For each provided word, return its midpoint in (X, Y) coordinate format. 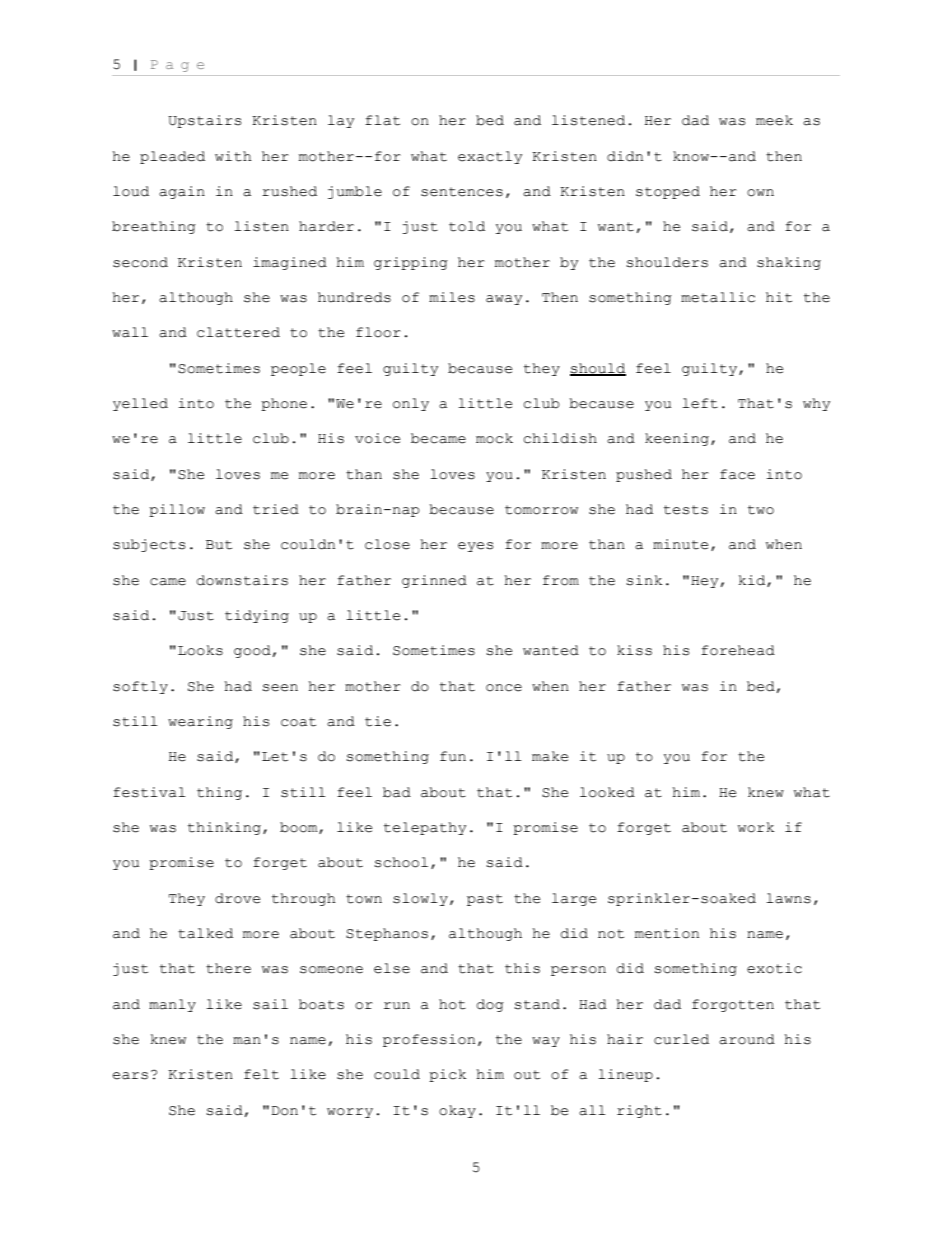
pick (447, 1075)
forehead (738, 650)
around (747, 1039)
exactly (490, 157)
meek (774, 120)
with (233, 156)
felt (261, 1074)
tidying (257, 616)
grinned (434, 581)
